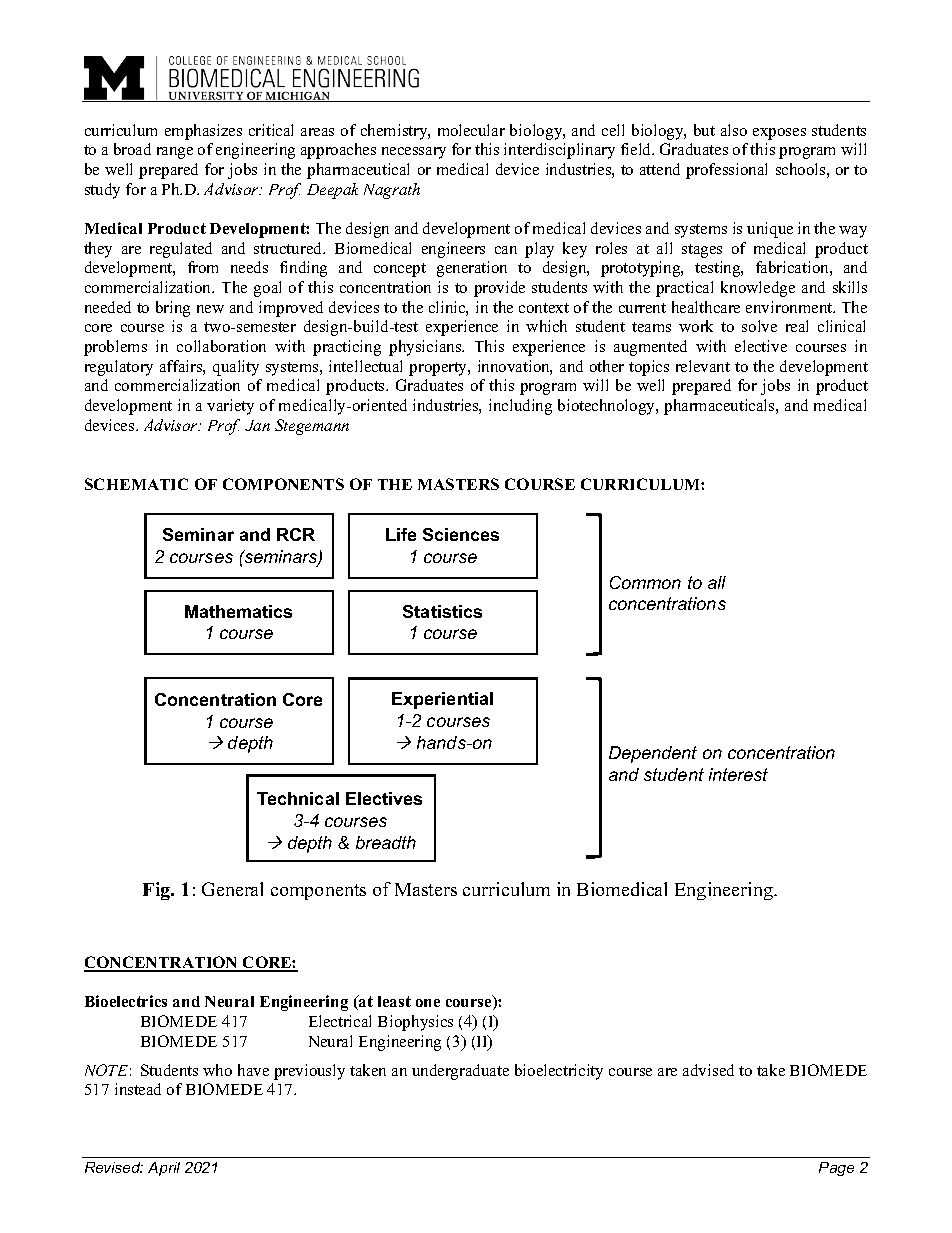 The image size is (952, 1233). Describe the element at coordinates (645, 582) in the screenshot. I see `Common` at that location.
